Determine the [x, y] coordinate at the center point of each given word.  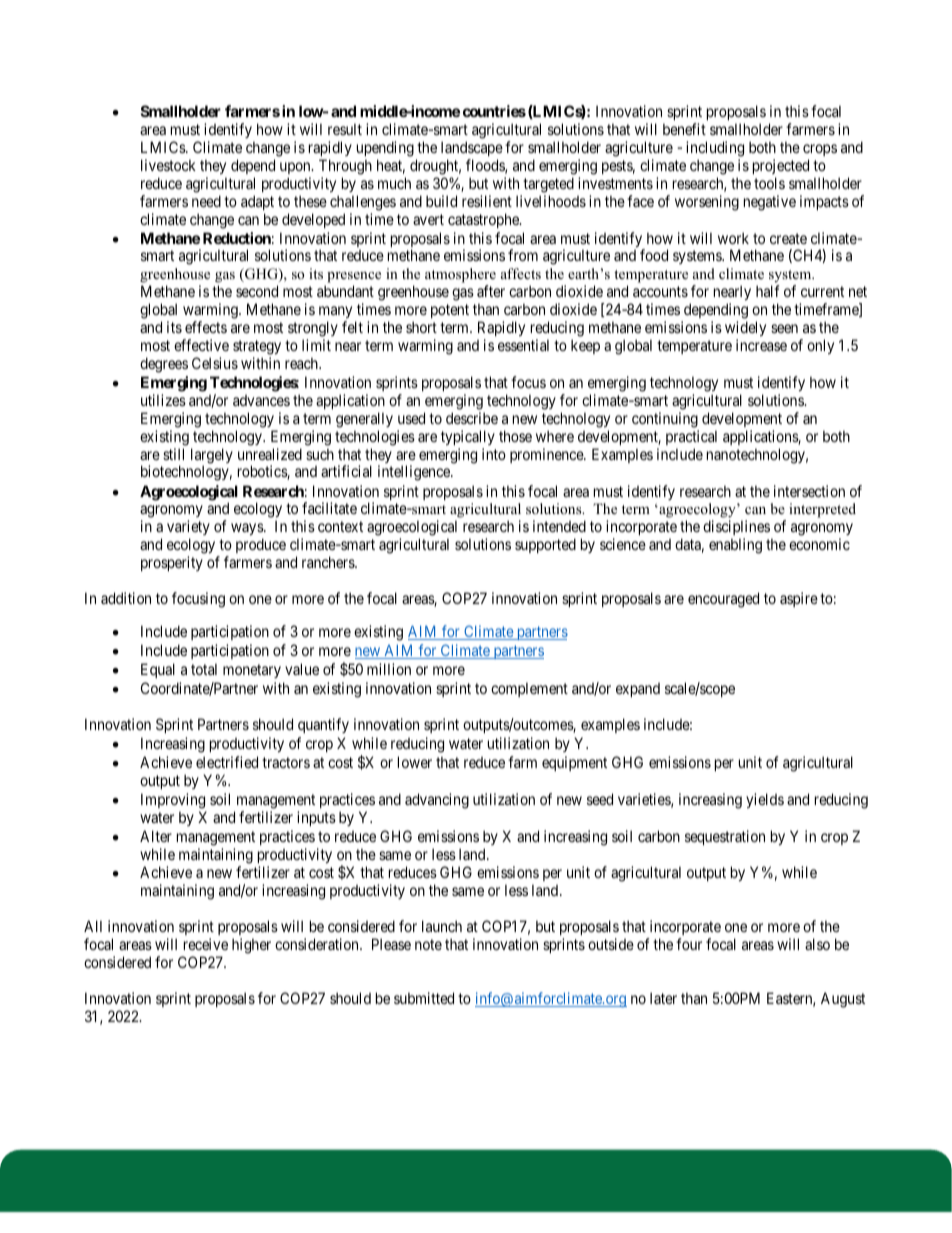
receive [206, 944]
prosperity [172, 563]
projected [781, 166]
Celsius [215, 363]
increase [761, 345]
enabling [735, 546]
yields [765, 800]
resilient [487, 201]
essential [523, 345]
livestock [168, 165]
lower [415, 762]
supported [545, 545]
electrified [227, 762]
